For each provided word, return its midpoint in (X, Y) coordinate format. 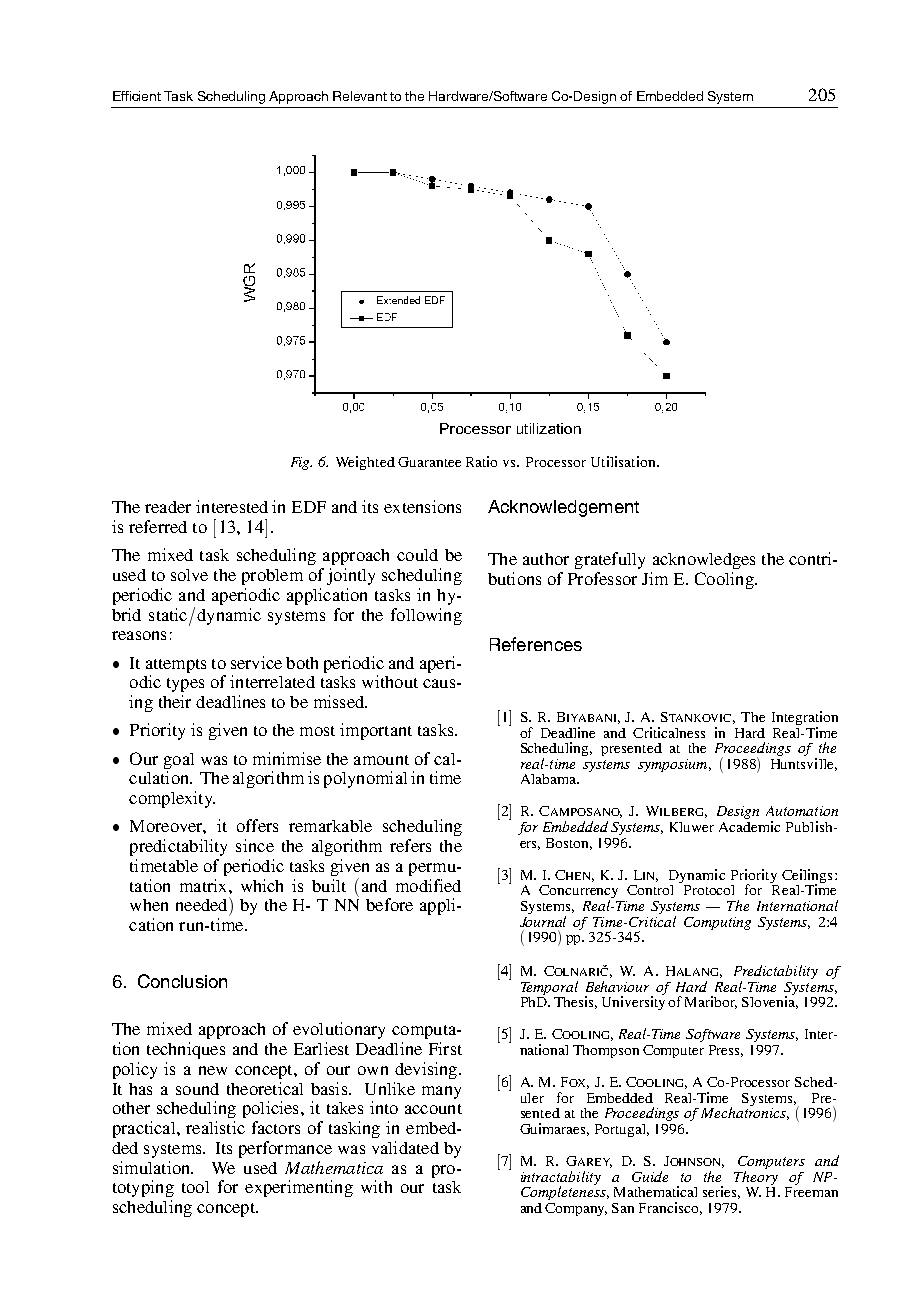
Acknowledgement (563, 508)
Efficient (137, 96)
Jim (655, 578)
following (426, 616)
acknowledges (704, 561)
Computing (717, 923)
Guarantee (429, 462)
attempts (176, 666)
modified (428, 885)
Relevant (360, 96)
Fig (301, 463)
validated (405, 1147)
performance (285, 1149)
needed (203, 904)
